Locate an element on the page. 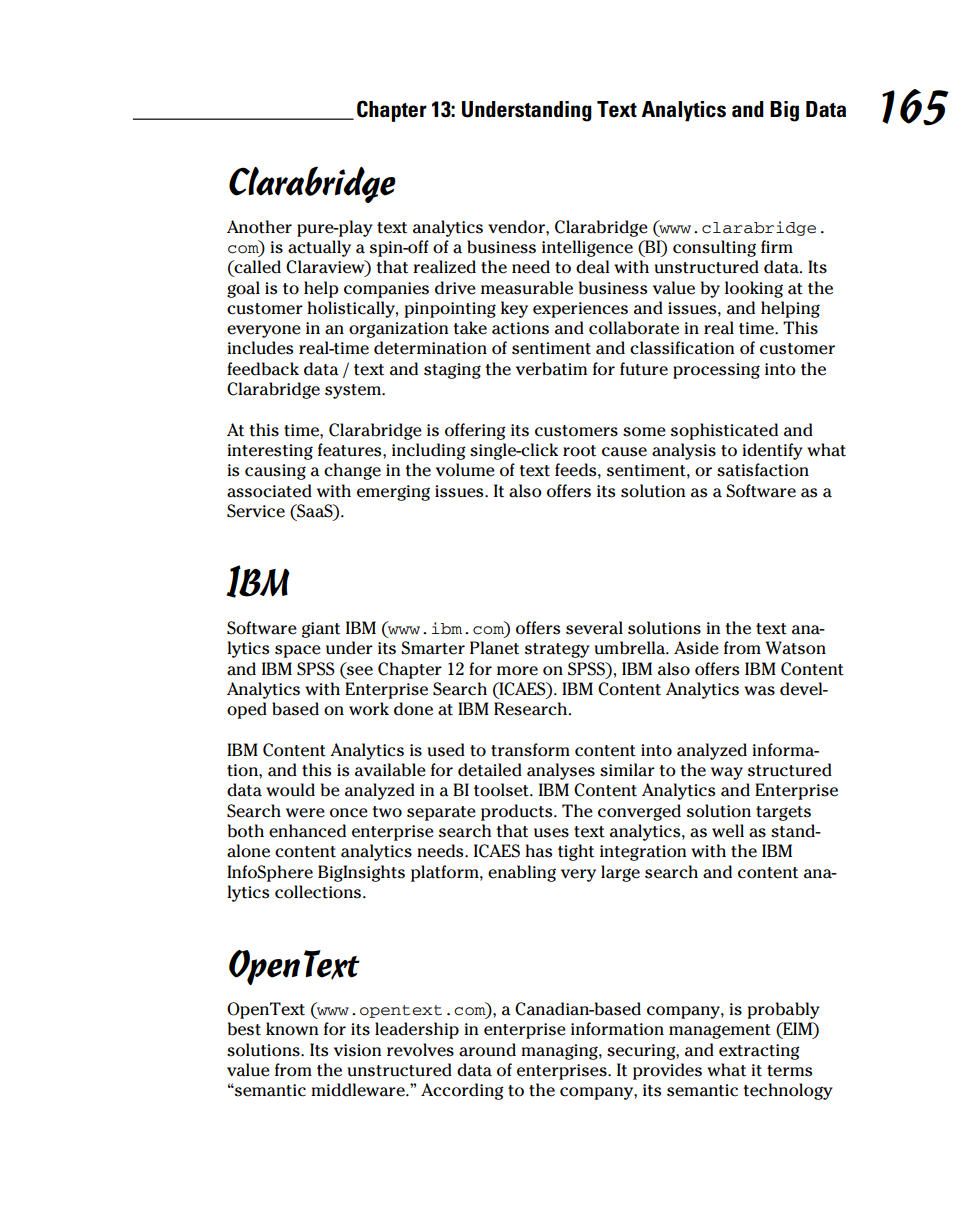 This page has height=1229, width=980. vendor is located at coordinates (517, 227).
